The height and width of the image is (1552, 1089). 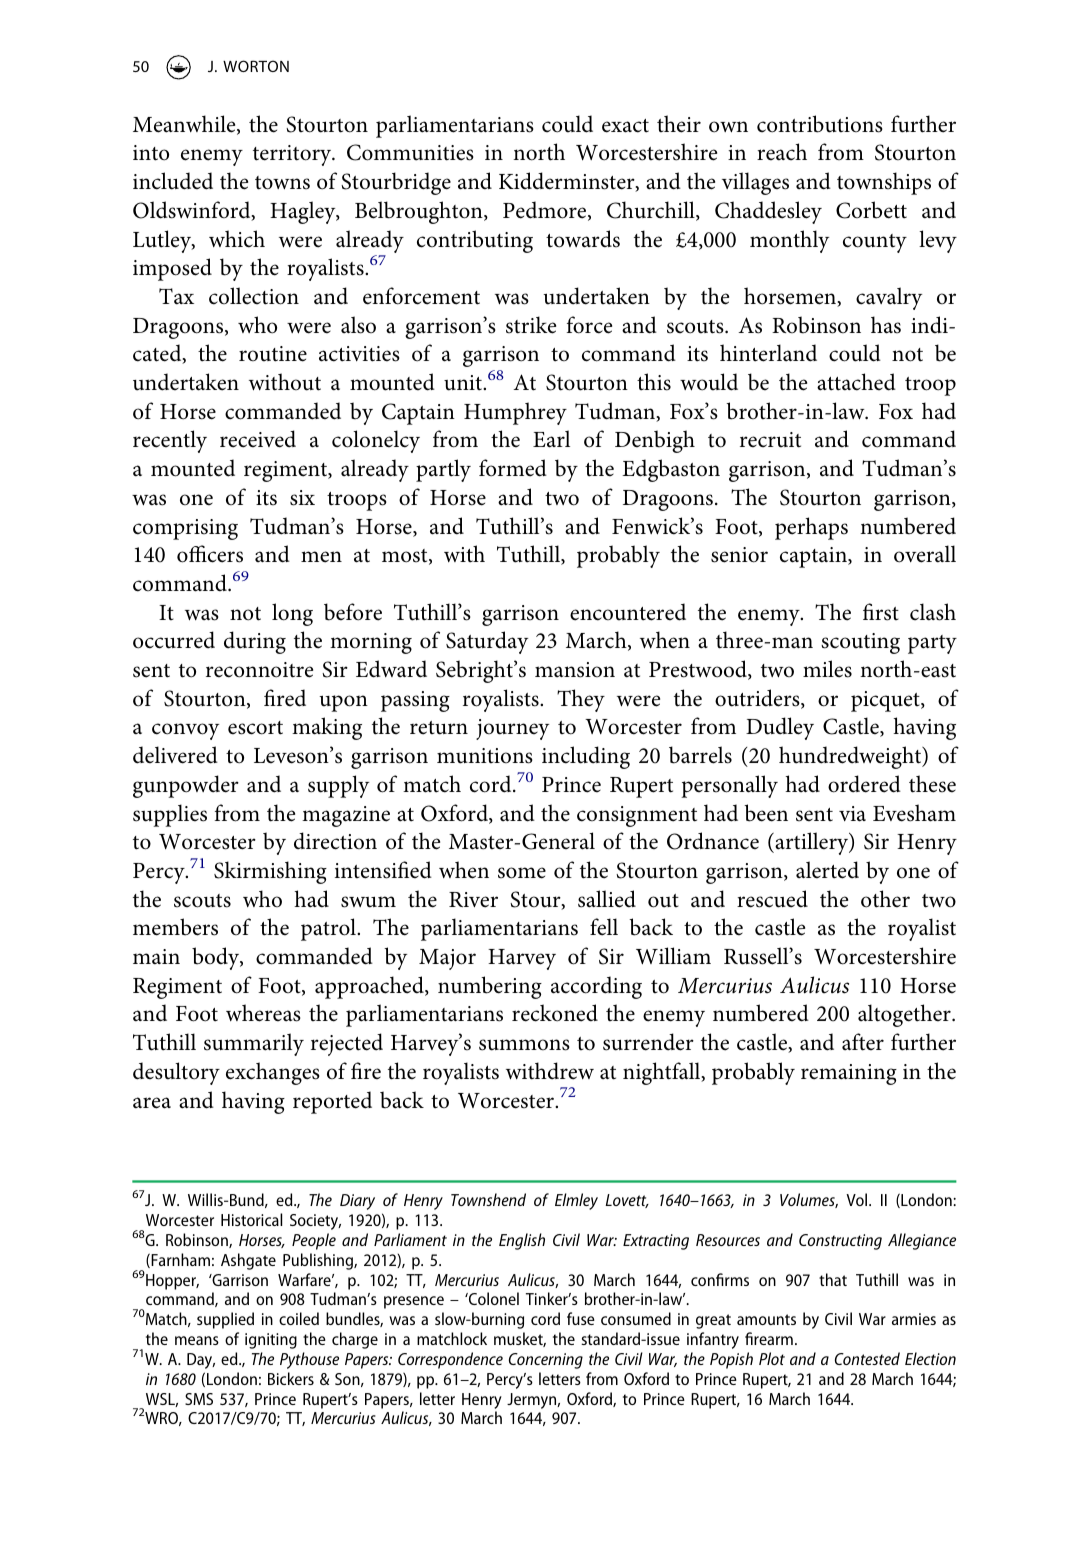 What do you see at coordinates (546, 1361) in the image?
I see `Concerning` at bounding box center [546, 1361].
